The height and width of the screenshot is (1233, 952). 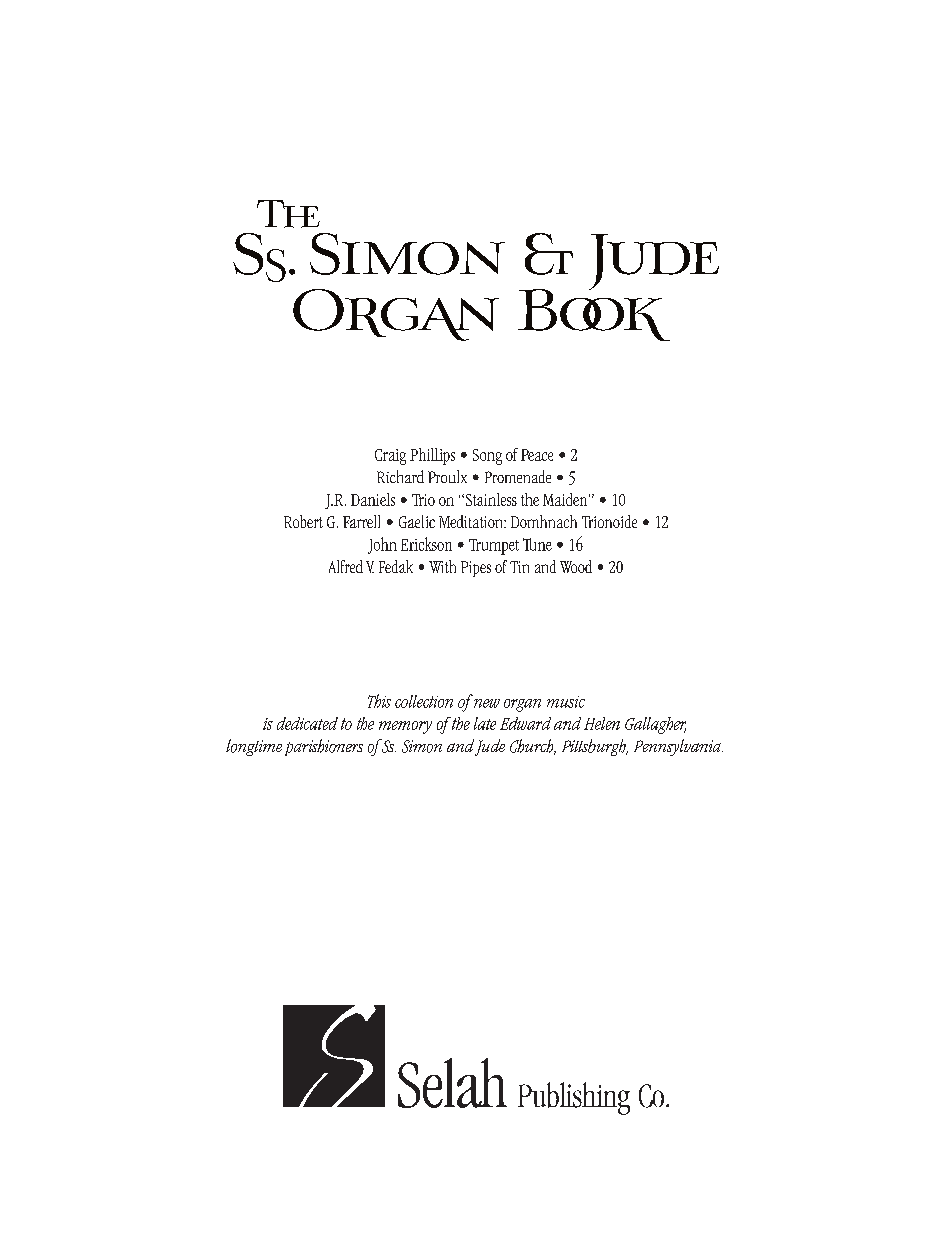 I want to click on Craig, so click(x=390, y=457).
